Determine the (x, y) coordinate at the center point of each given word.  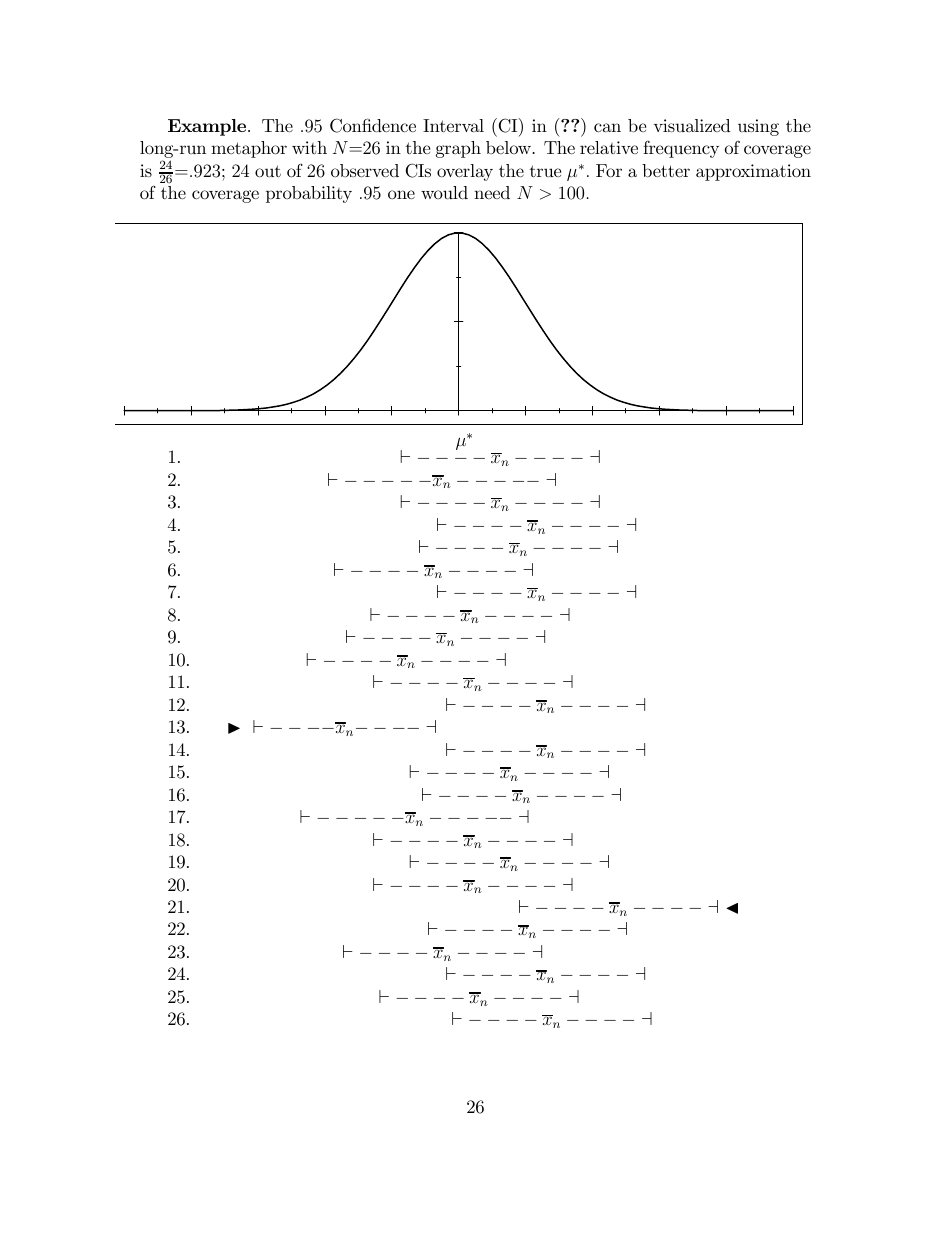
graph (458, 149)
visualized (692, 125)
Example (208, 127)
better (666, 170)
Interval (453, 125)
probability (309, 194)
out (268, 171)
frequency (681, 149)
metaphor (249, 149)
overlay (465, 172)
